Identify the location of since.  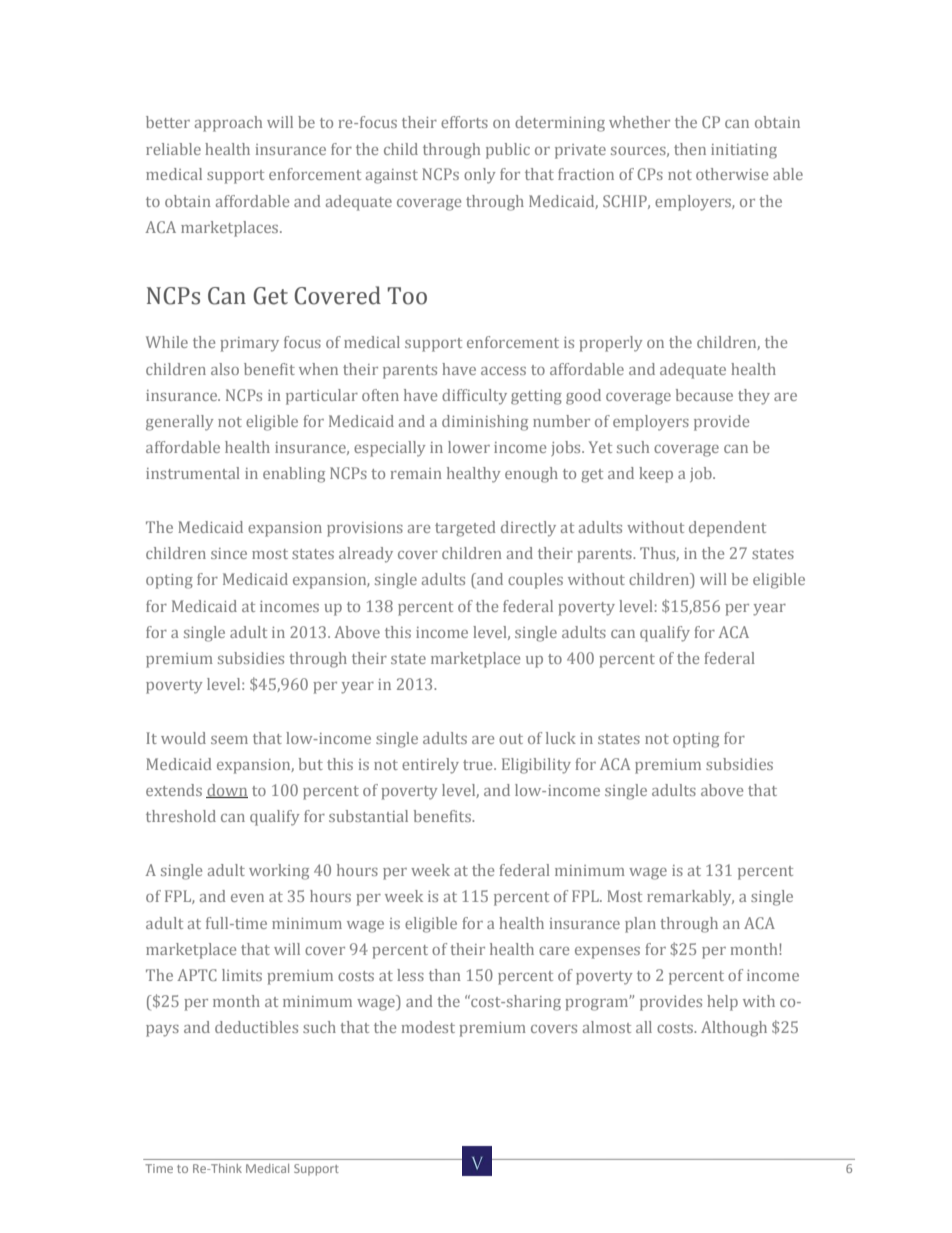
(229, 553).
